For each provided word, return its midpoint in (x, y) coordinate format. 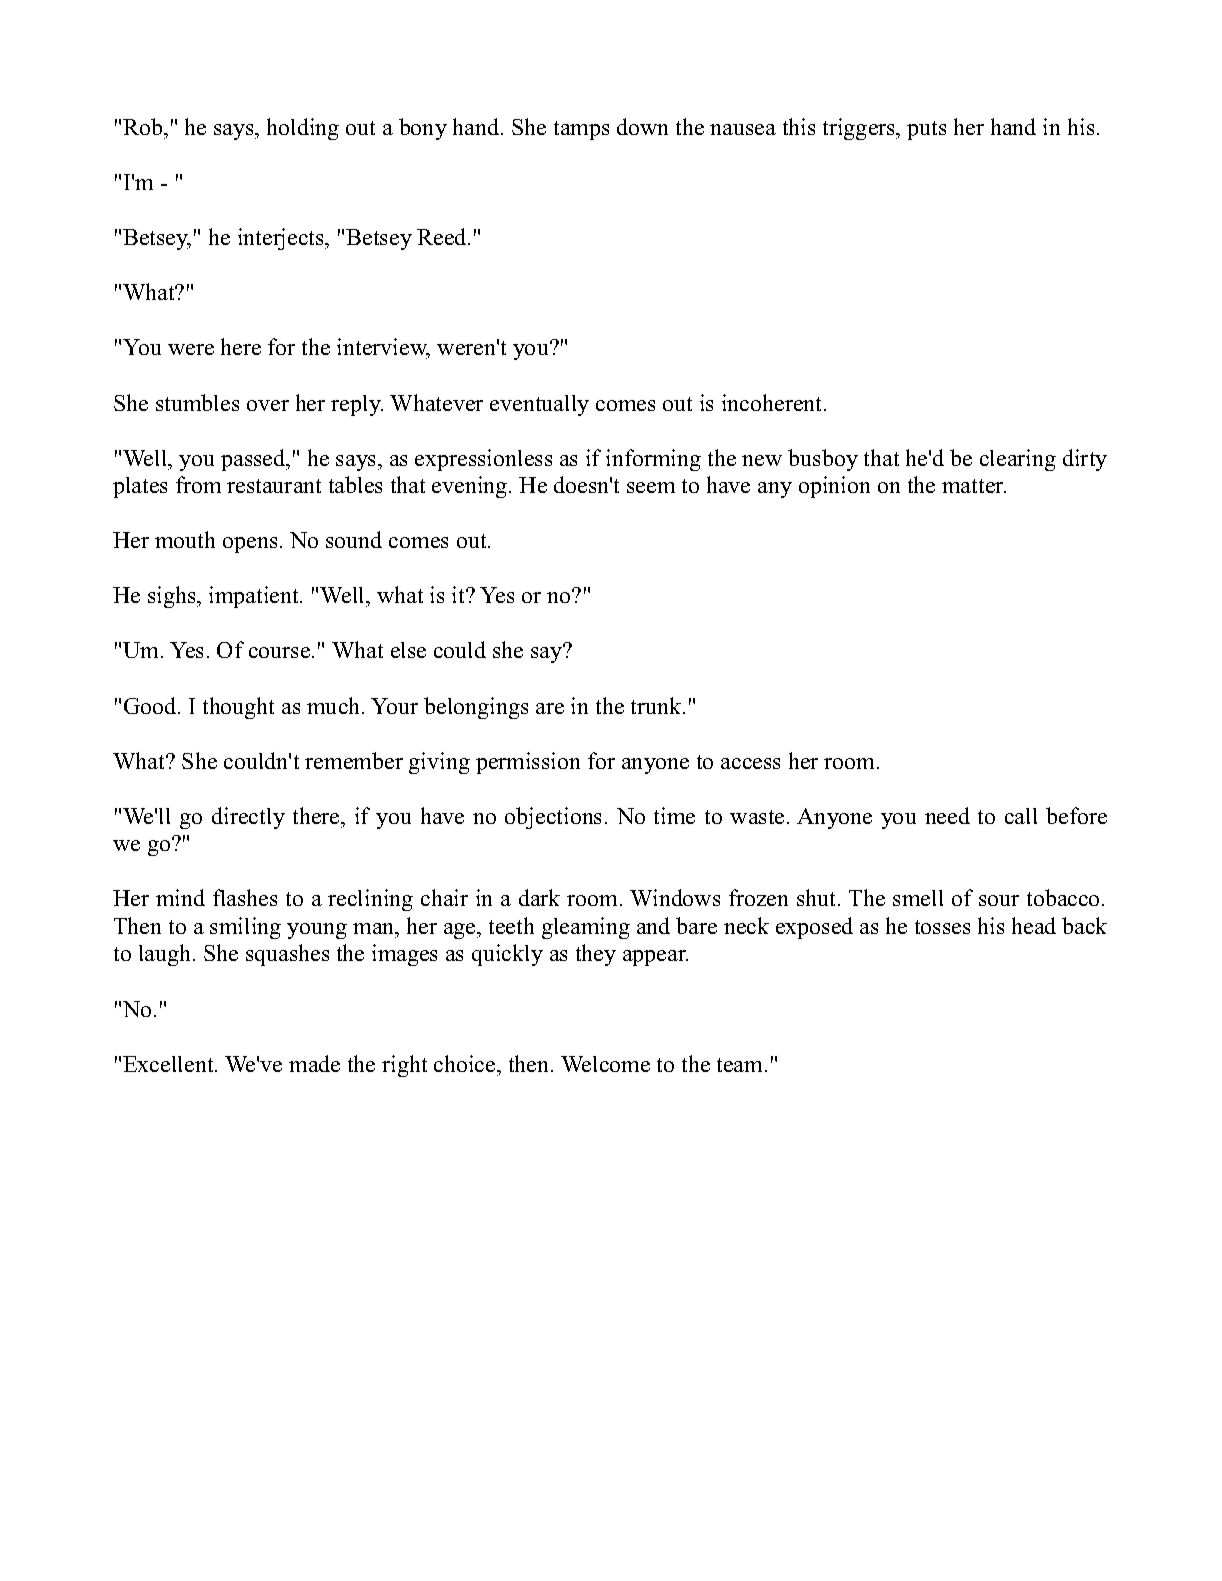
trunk (657, 705)
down (642, 126)
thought (238, 708)
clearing (1018, 460)
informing (653, 460)
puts (926, 130)
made (314, 1063)
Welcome (605, 1064)
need (947, 815)
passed (254, 460)
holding (303, 129)
